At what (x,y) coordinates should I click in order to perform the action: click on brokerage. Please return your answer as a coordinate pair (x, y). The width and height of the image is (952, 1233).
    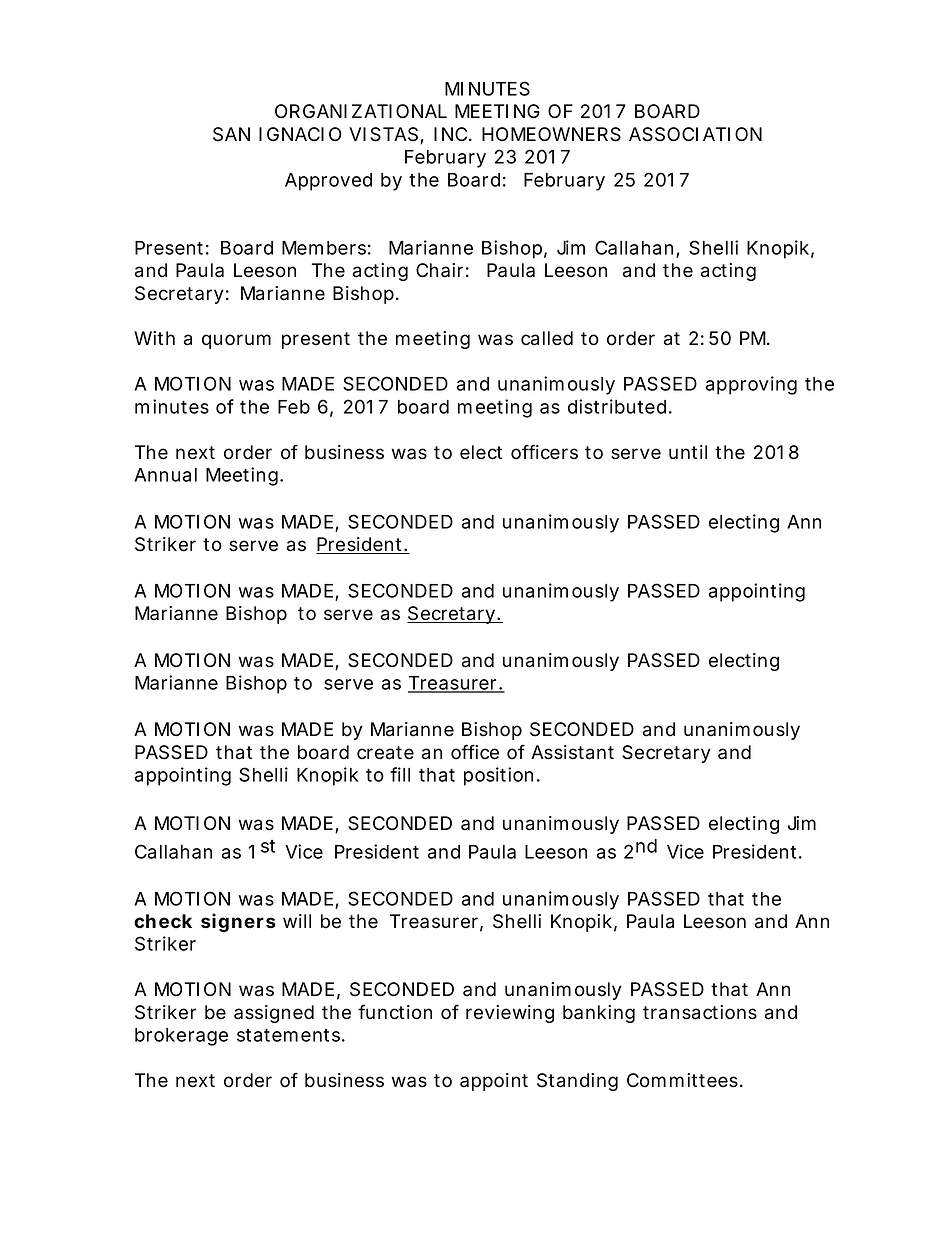
    Looking at the image, I should click on (181, 1037).
